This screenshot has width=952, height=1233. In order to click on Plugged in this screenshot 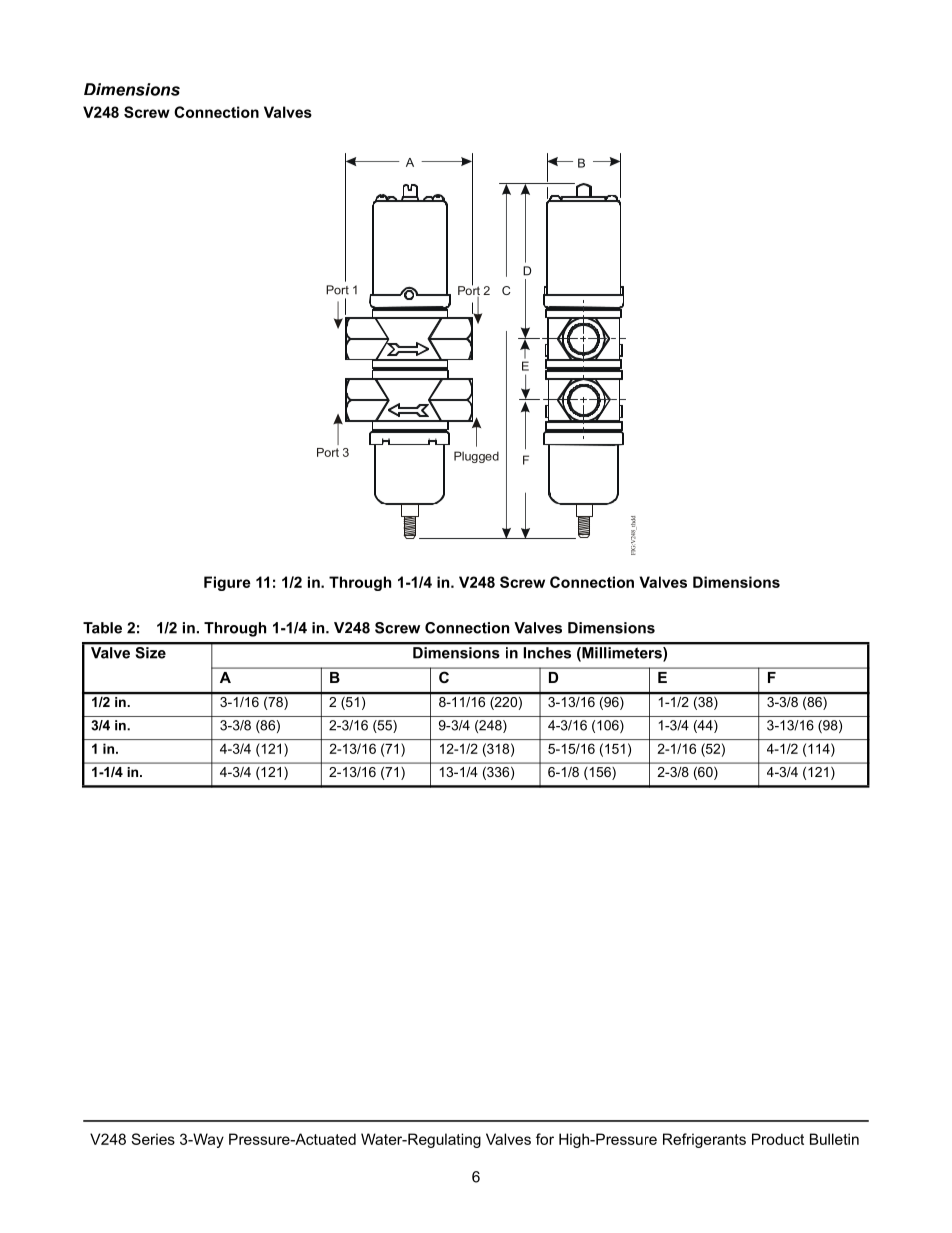, I will do `click(476, 457)`.
